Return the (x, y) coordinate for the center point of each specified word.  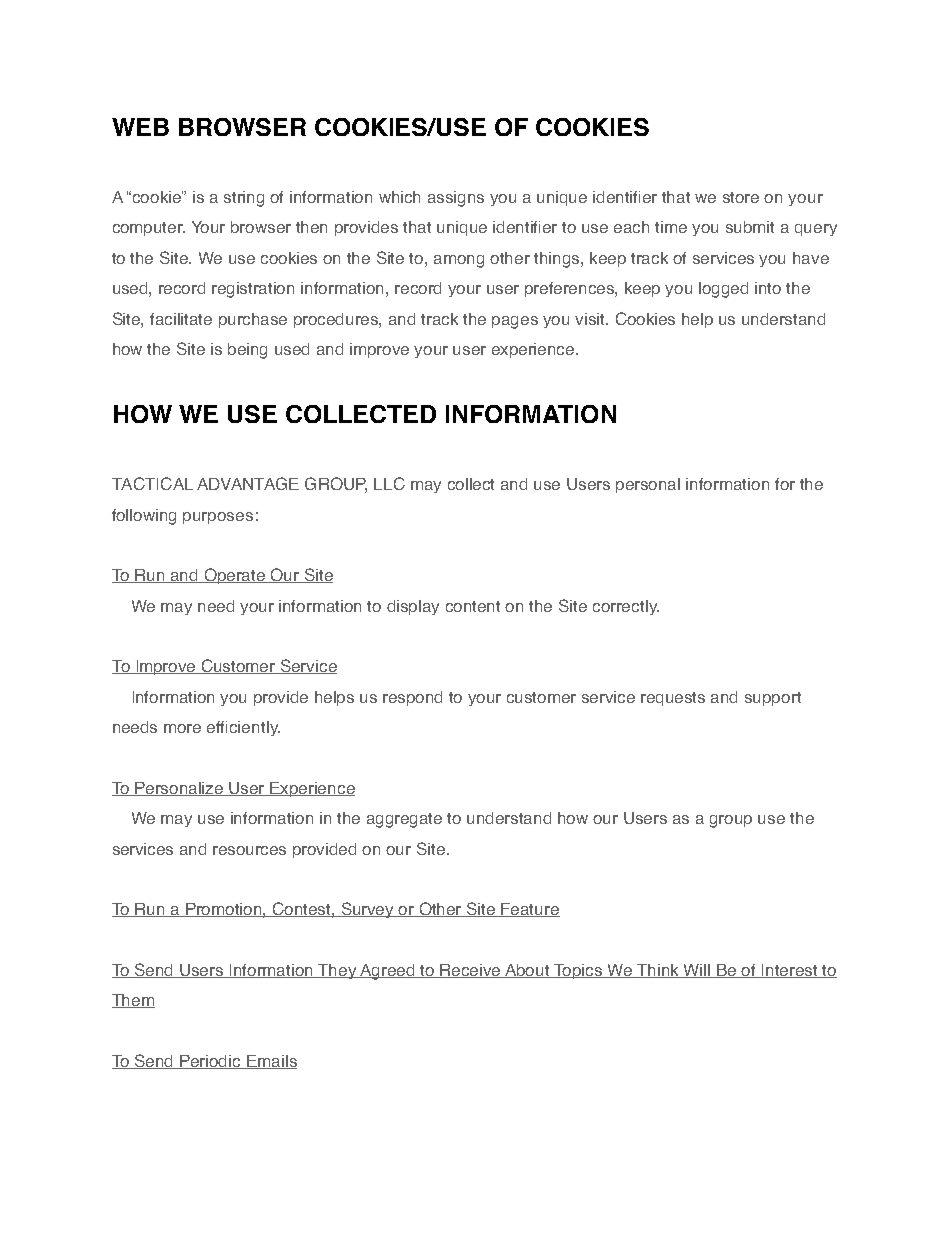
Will (697, 971)
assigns (456, 199)
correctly (626, 607)
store (741, 197)
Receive (471, 971)
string (244, 199)
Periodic (211, 1062)
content (473, 606)
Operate (235, 576)
